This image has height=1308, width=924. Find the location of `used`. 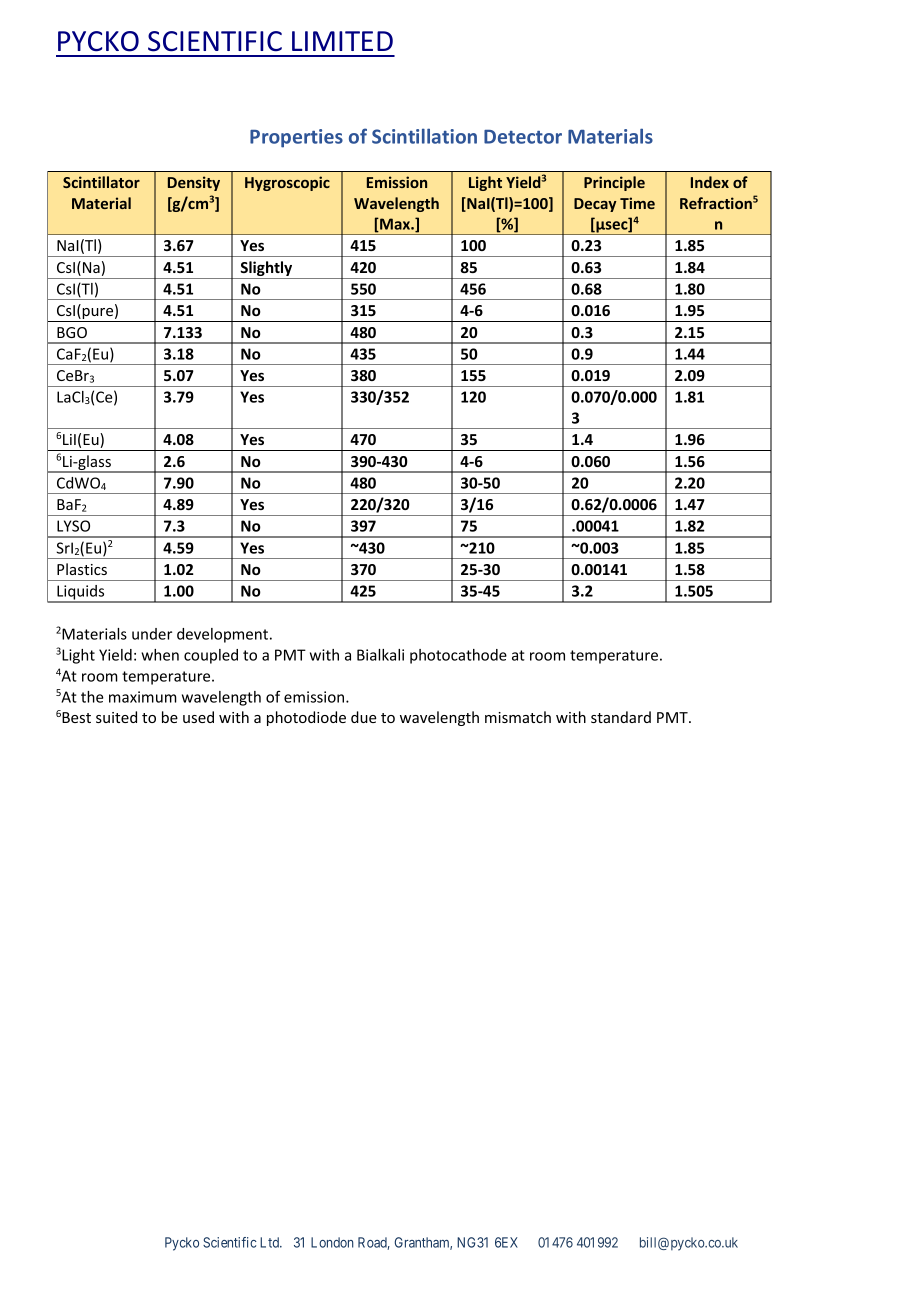

used is located at coordinates (198, 717).
